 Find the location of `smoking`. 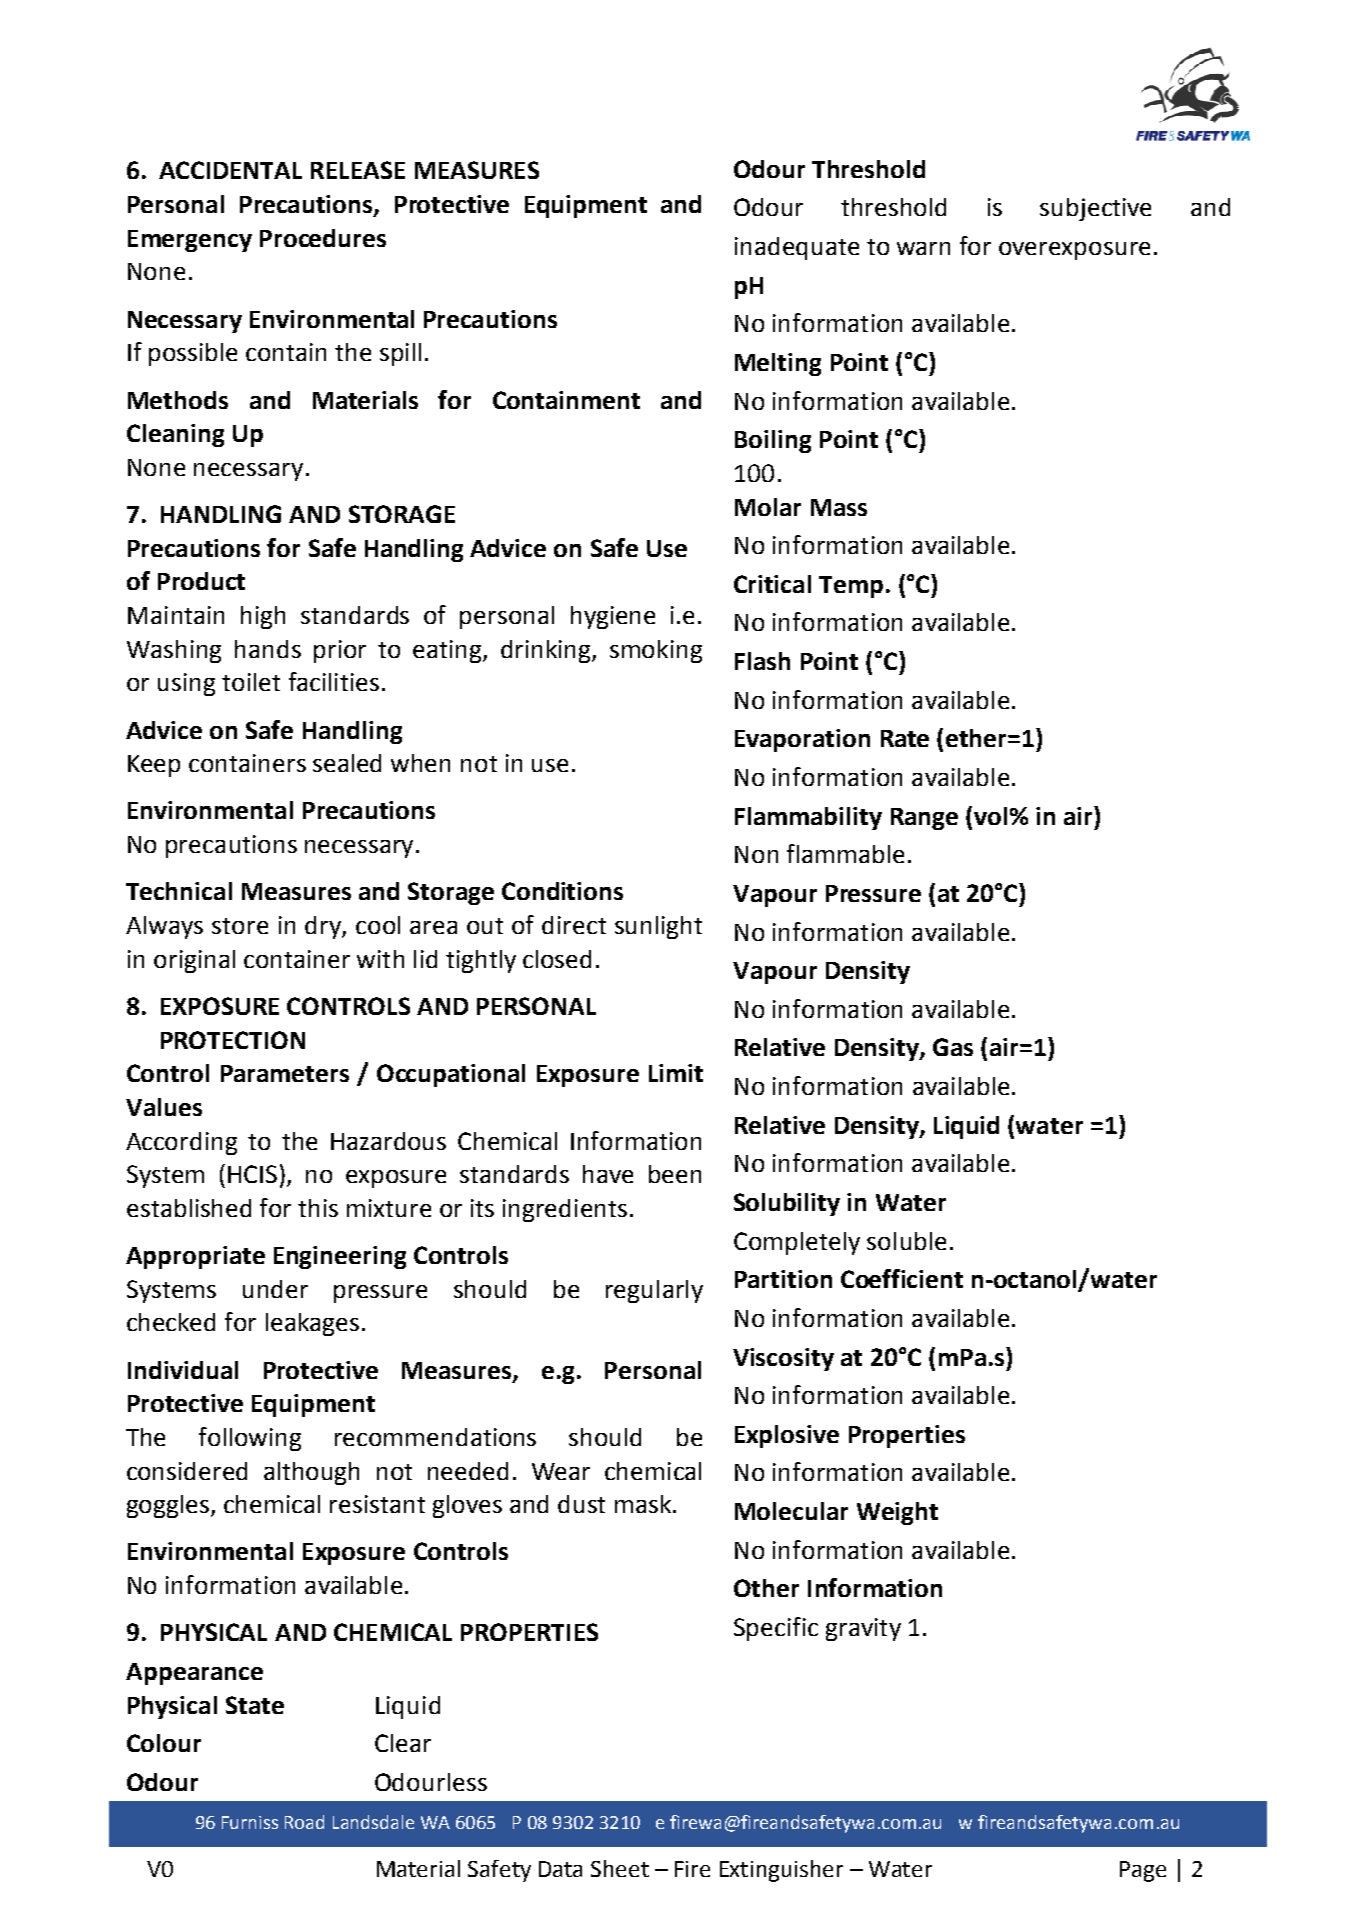

smoking is located at coordinates (656, 651).
